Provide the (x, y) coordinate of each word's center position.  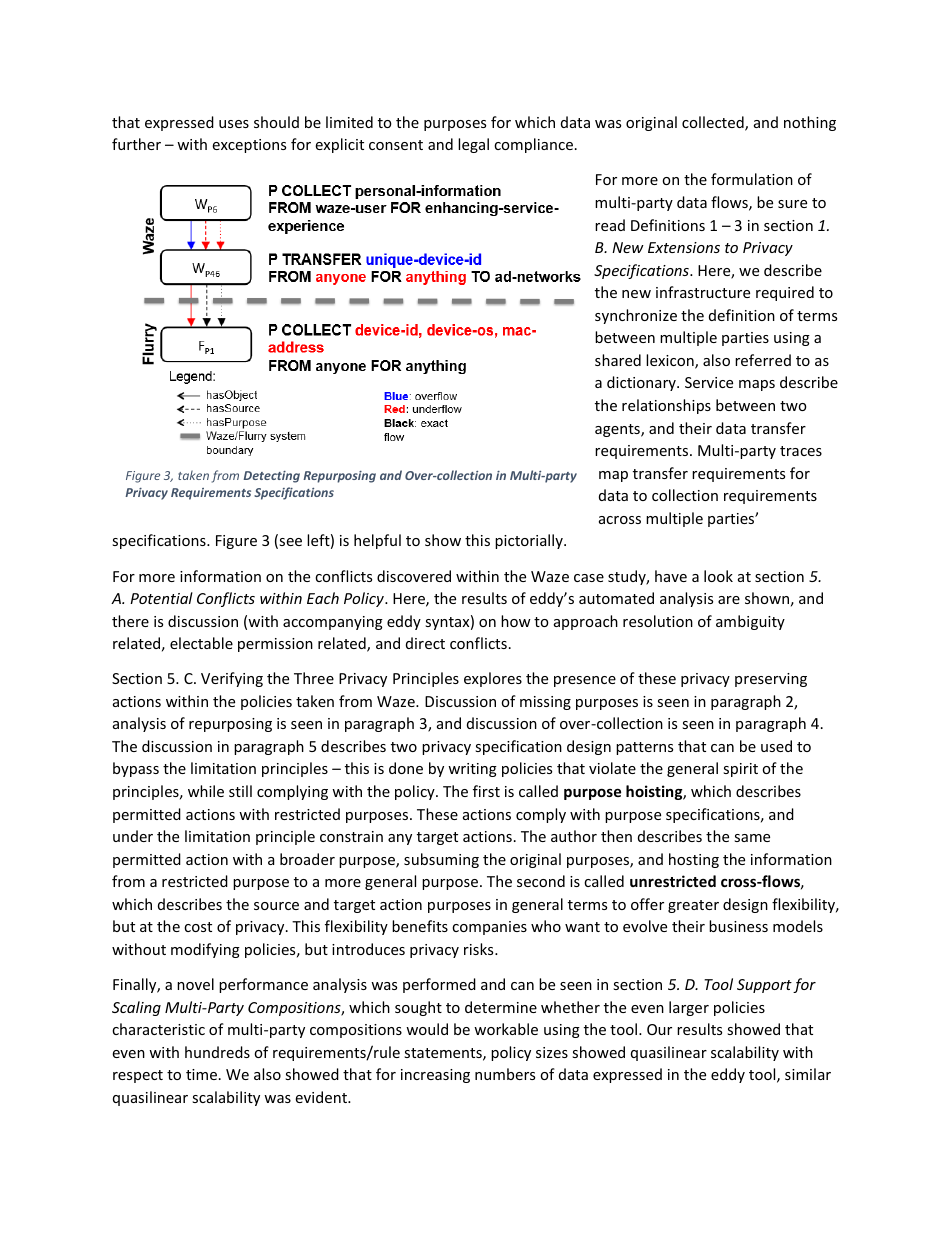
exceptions (249, 146)
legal (473, 145)
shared (618, 360)
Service (709, 382)
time (201, 1074)
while (206, 791)
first (486, 791)
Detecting (272, 477)
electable (201, 643)
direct (425, 643)
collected (714, 123)
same (752, 838)
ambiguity (750, 622)
